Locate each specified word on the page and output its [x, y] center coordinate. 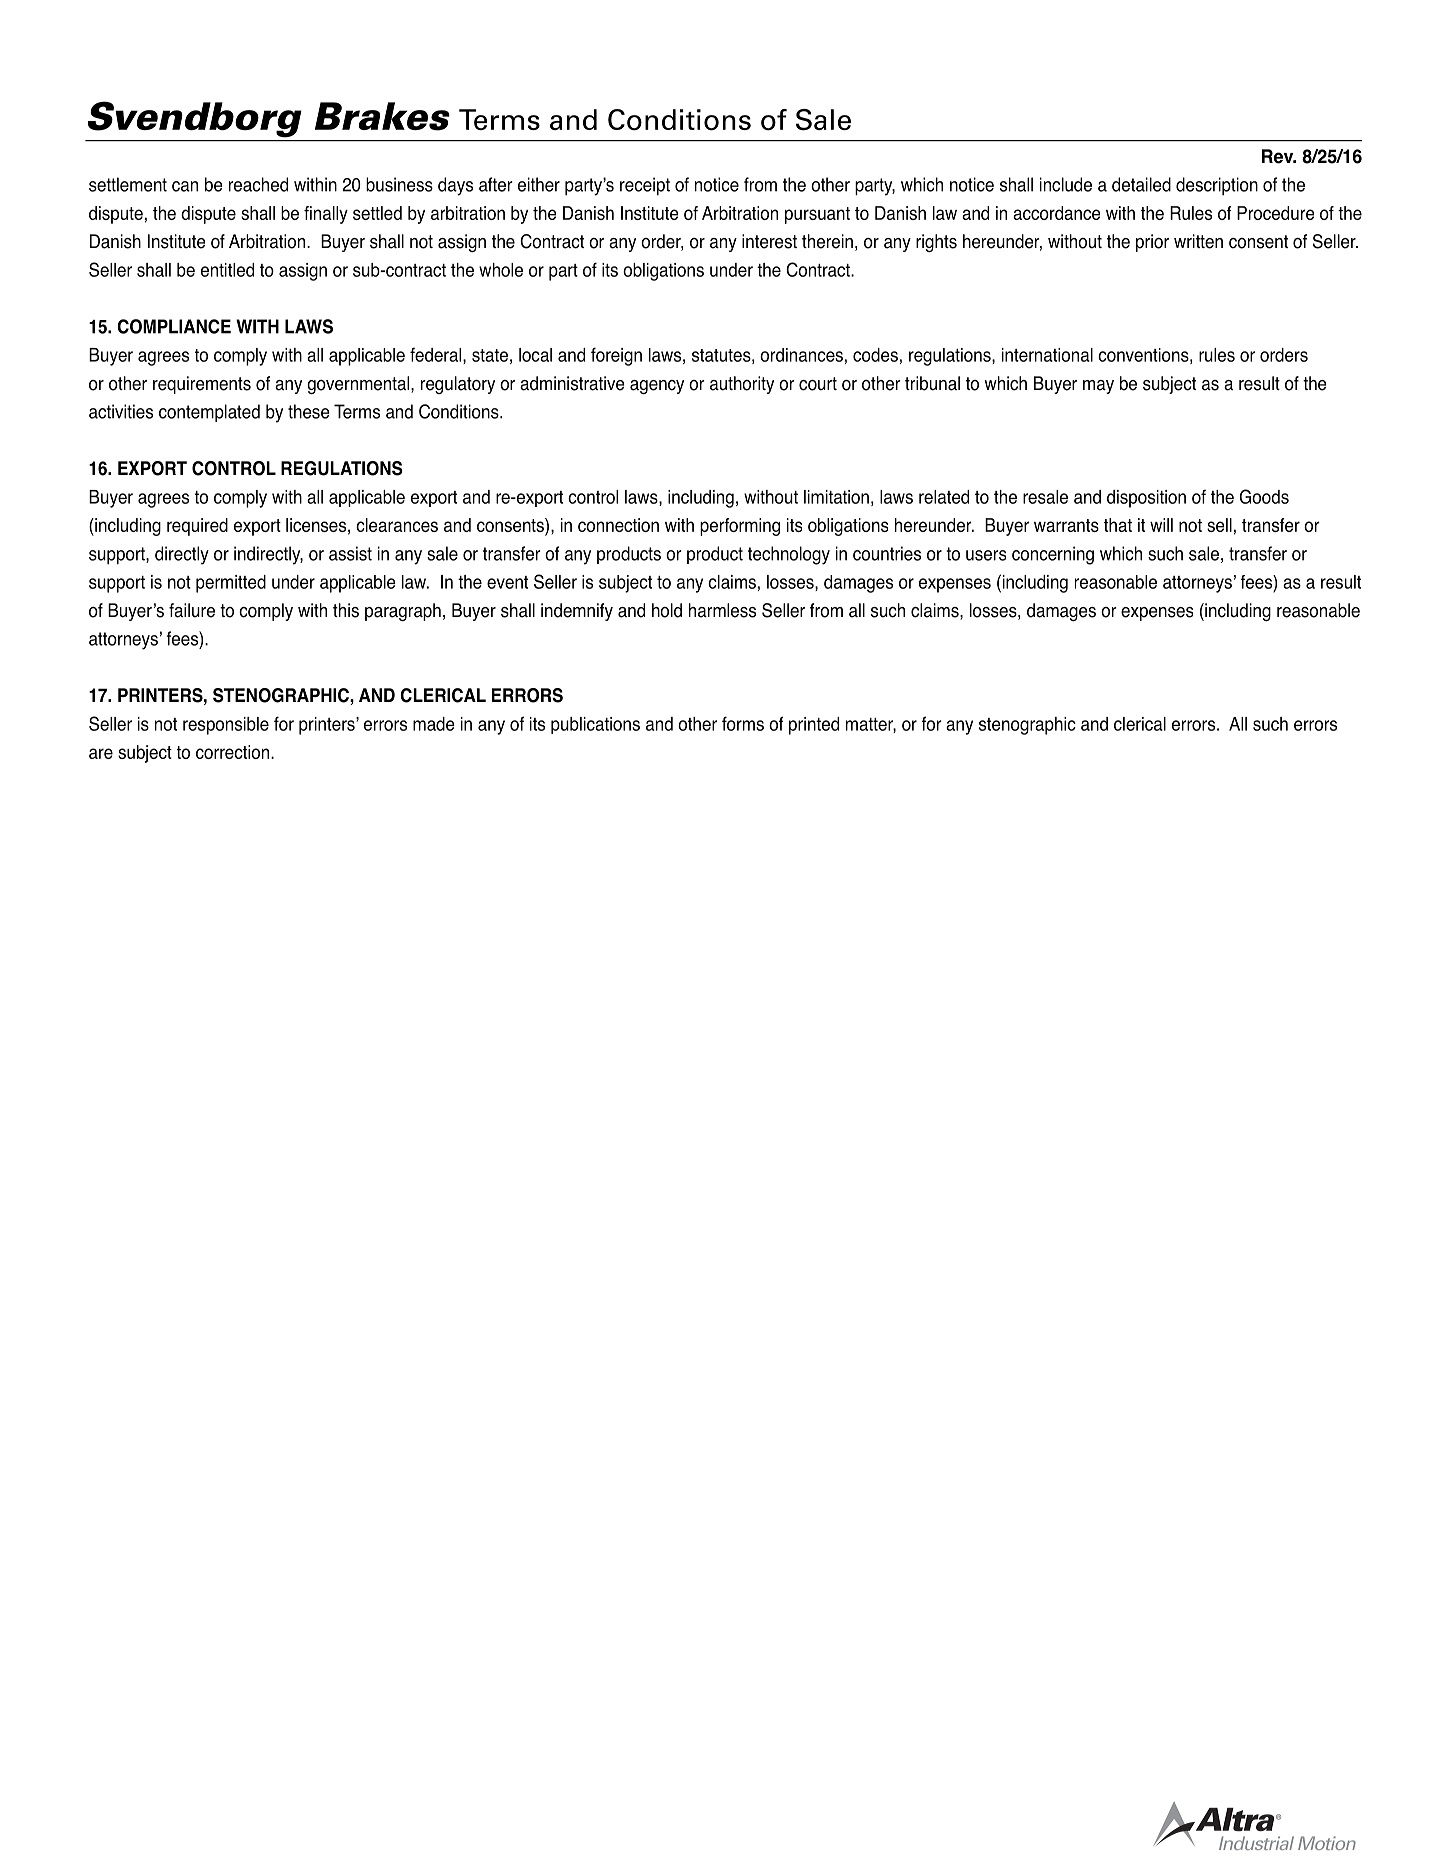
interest [769, 241]
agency [657, 387]
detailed [1141, 184]
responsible [226, 726]
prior [1152, 243]
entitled [227, 270]
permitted [231, 584]
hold [667, 610]
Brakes [382, 116]
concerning [1053, 555]
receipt [645, 186]
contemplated [209, 413]
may [1098, 387]
